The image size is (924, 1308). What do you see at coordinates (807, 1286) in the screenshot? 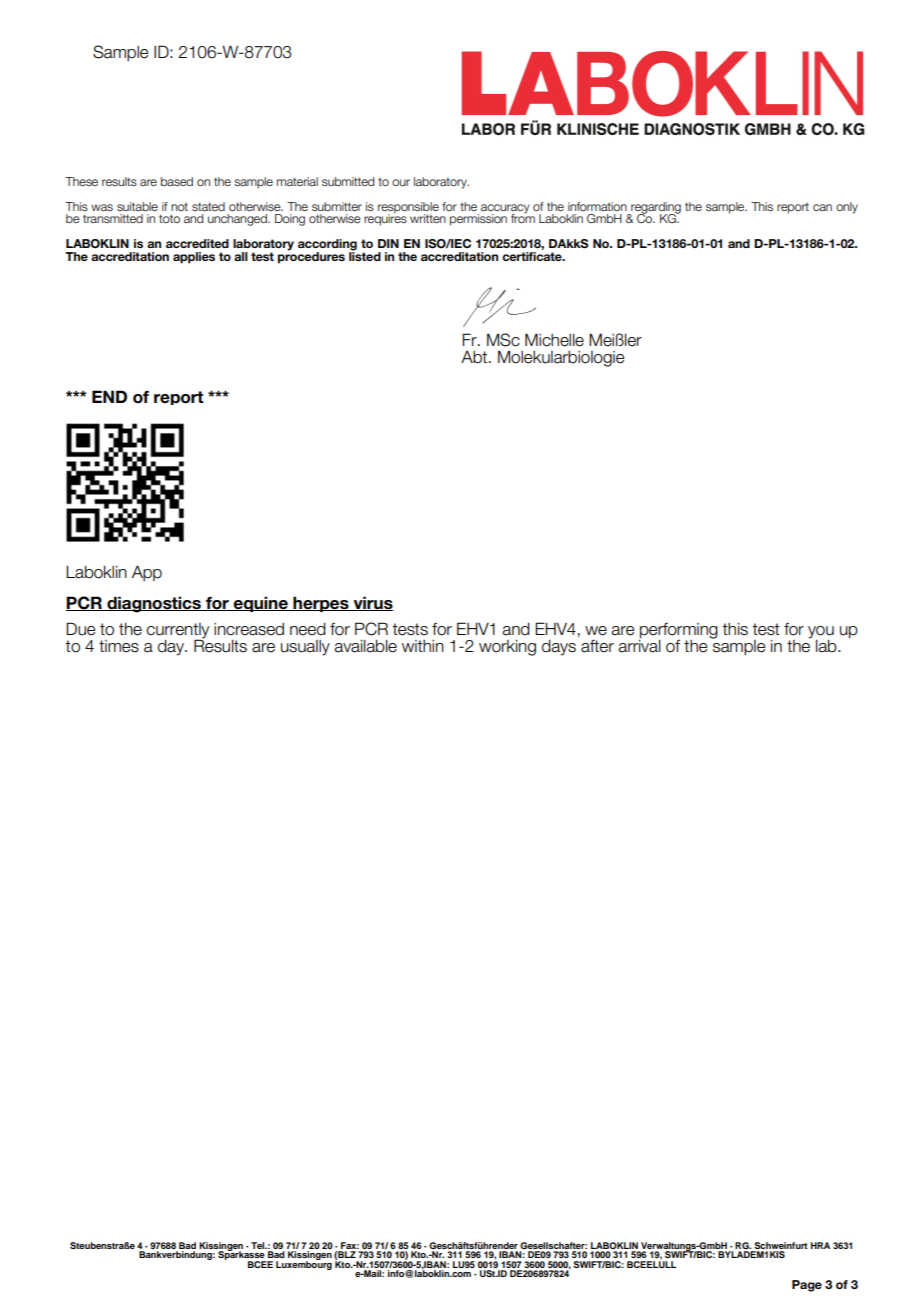
I see `Page` at bounding box center [807, 1286].
